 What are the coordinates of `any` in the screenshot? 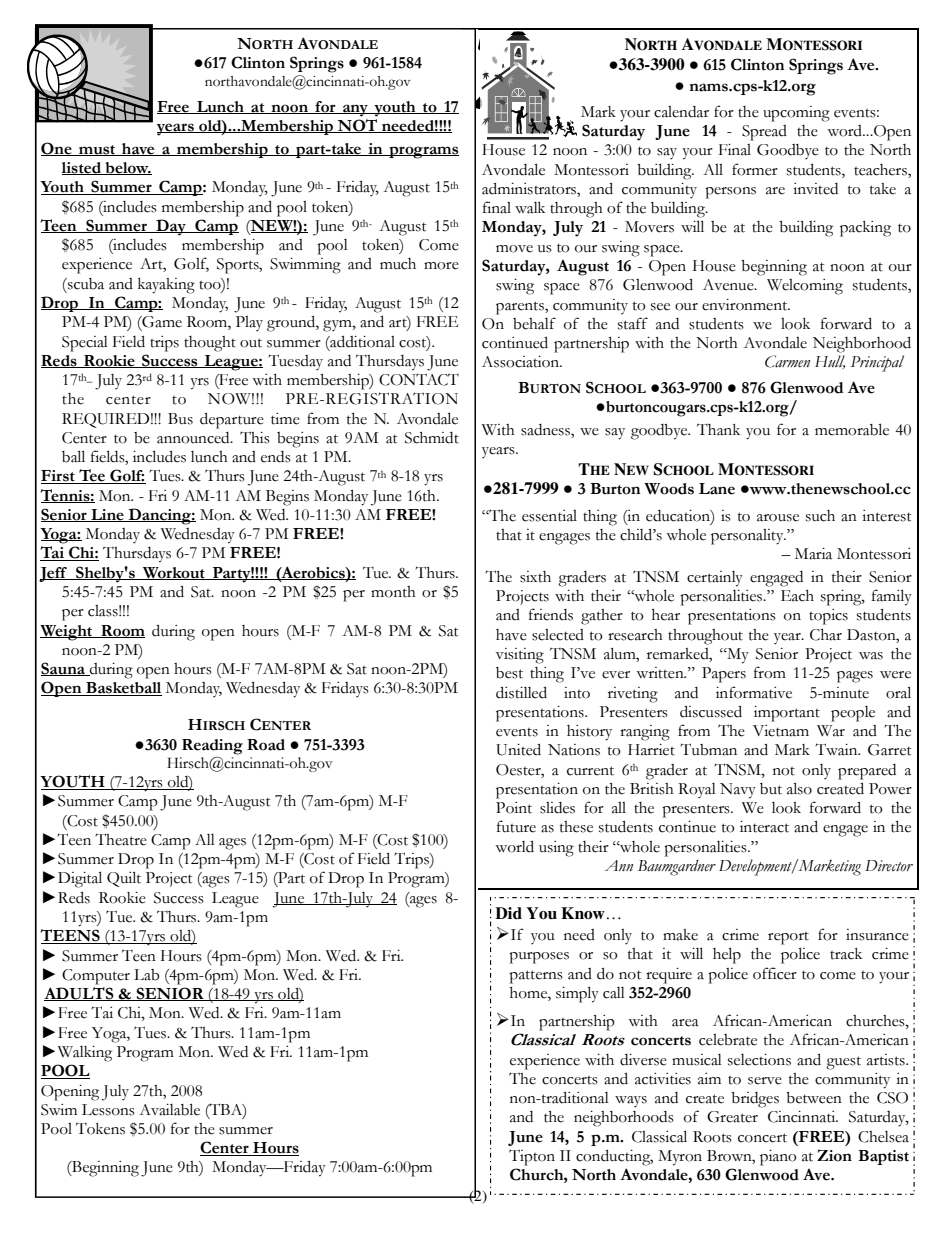 It's located at (355, 110).
